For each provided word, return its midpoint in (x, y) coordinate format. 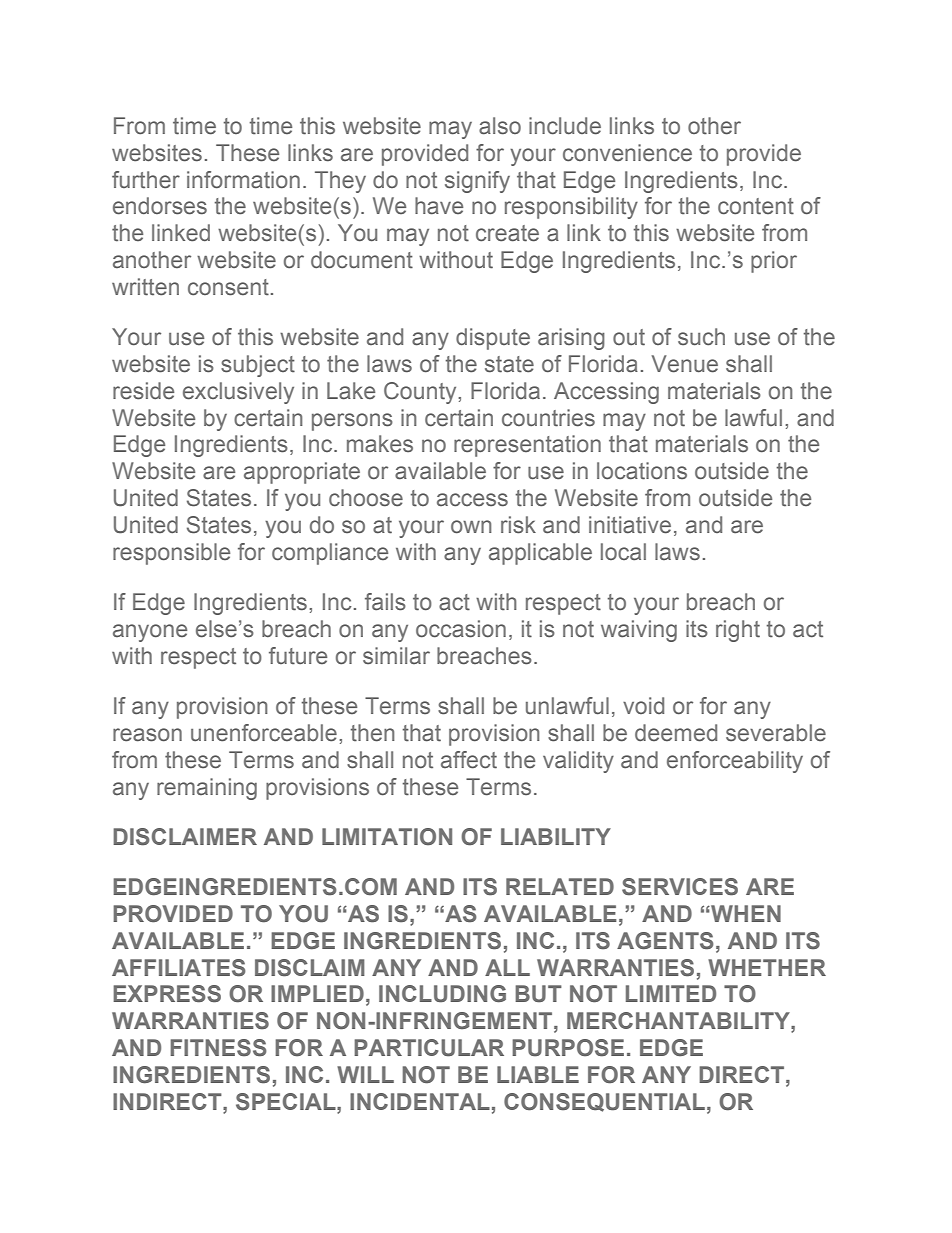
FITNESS (218, 1048)
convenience (627, 153)
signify (477, 182)
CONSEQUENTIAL (604, 1102)
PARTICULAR (429, 1048)
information (243, 180)
